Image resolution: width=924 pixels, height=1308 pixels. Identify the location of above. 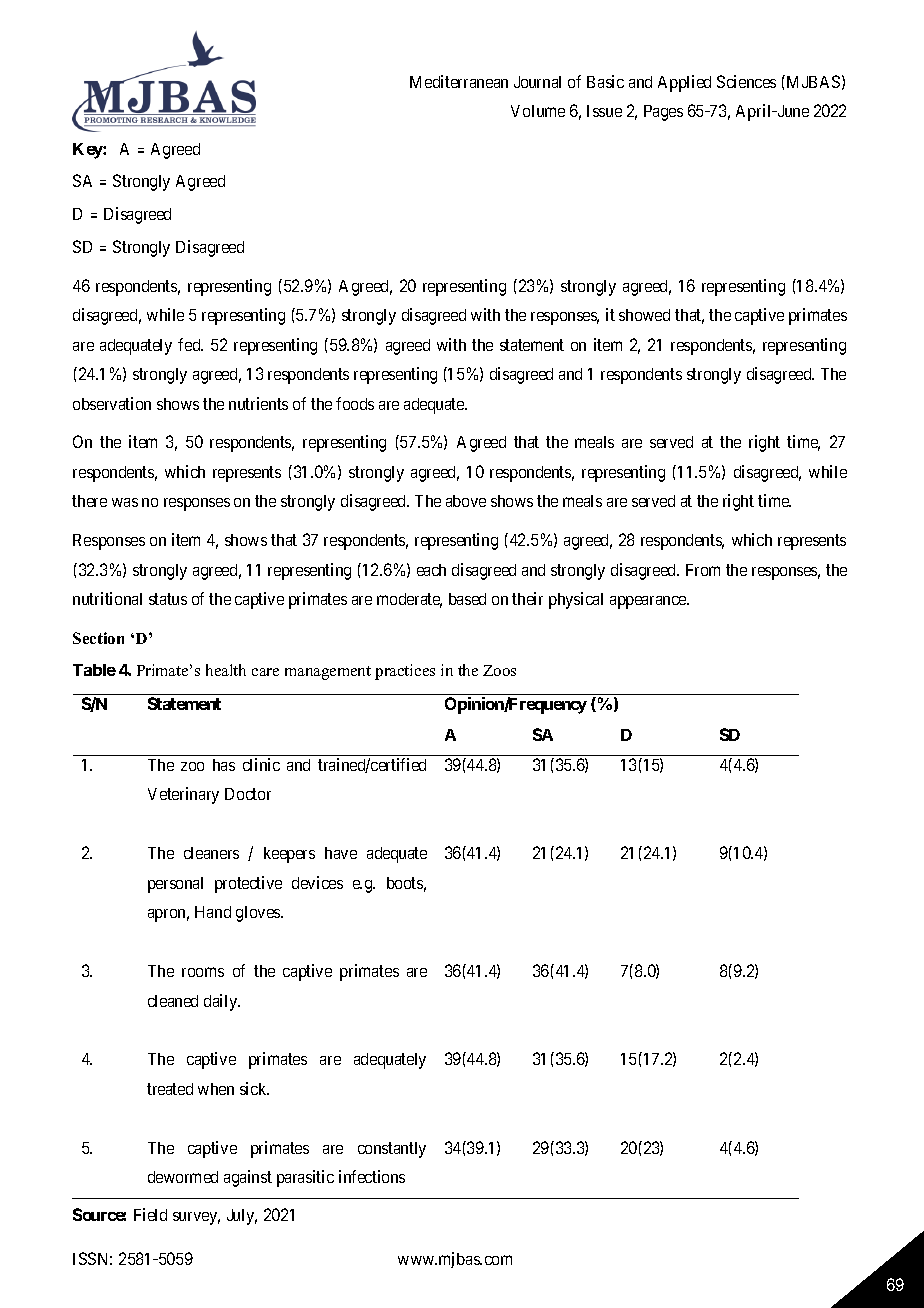
(466, 501).
